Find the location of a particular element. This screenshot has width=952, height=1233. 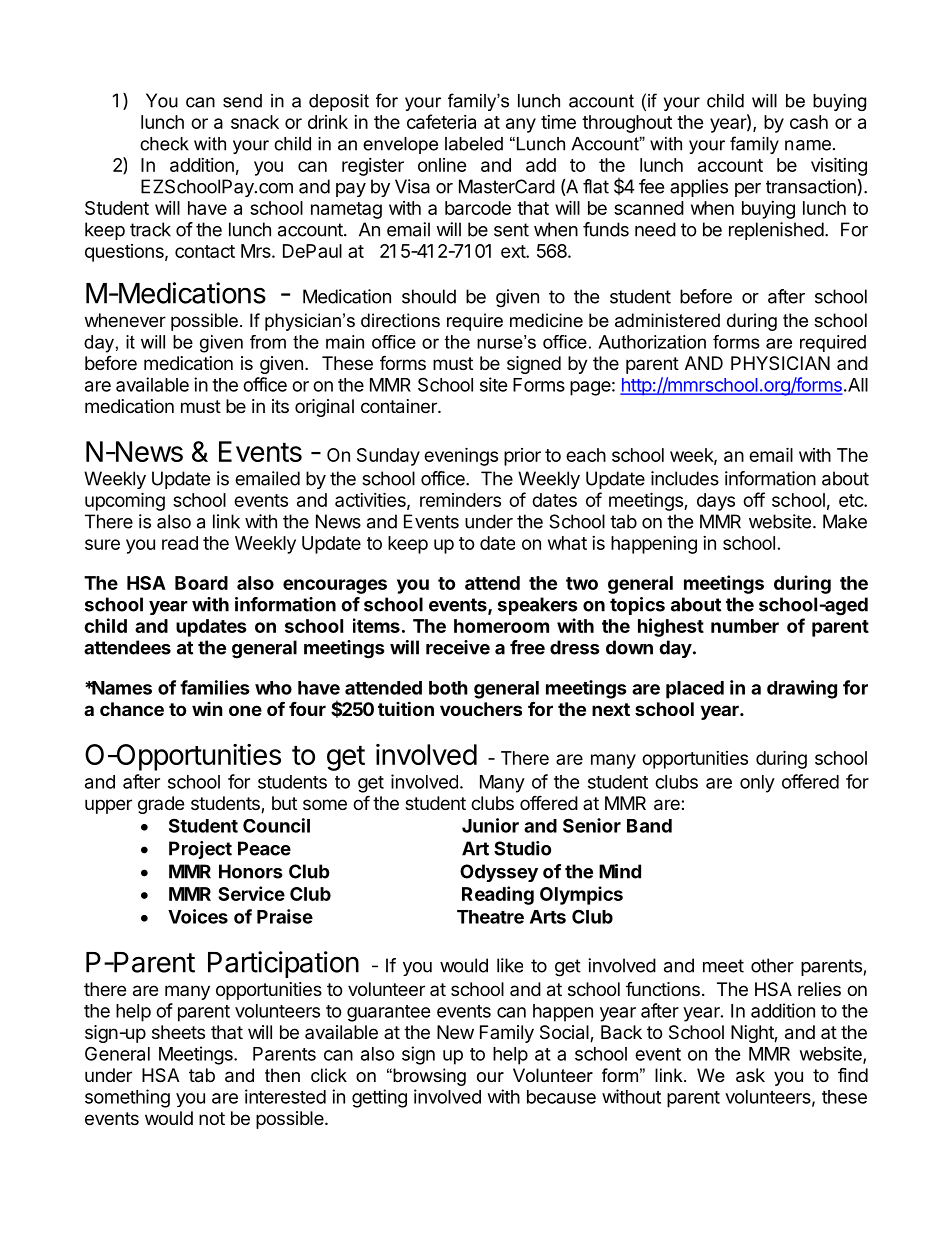

cash is located at coordinates (809, 122).
